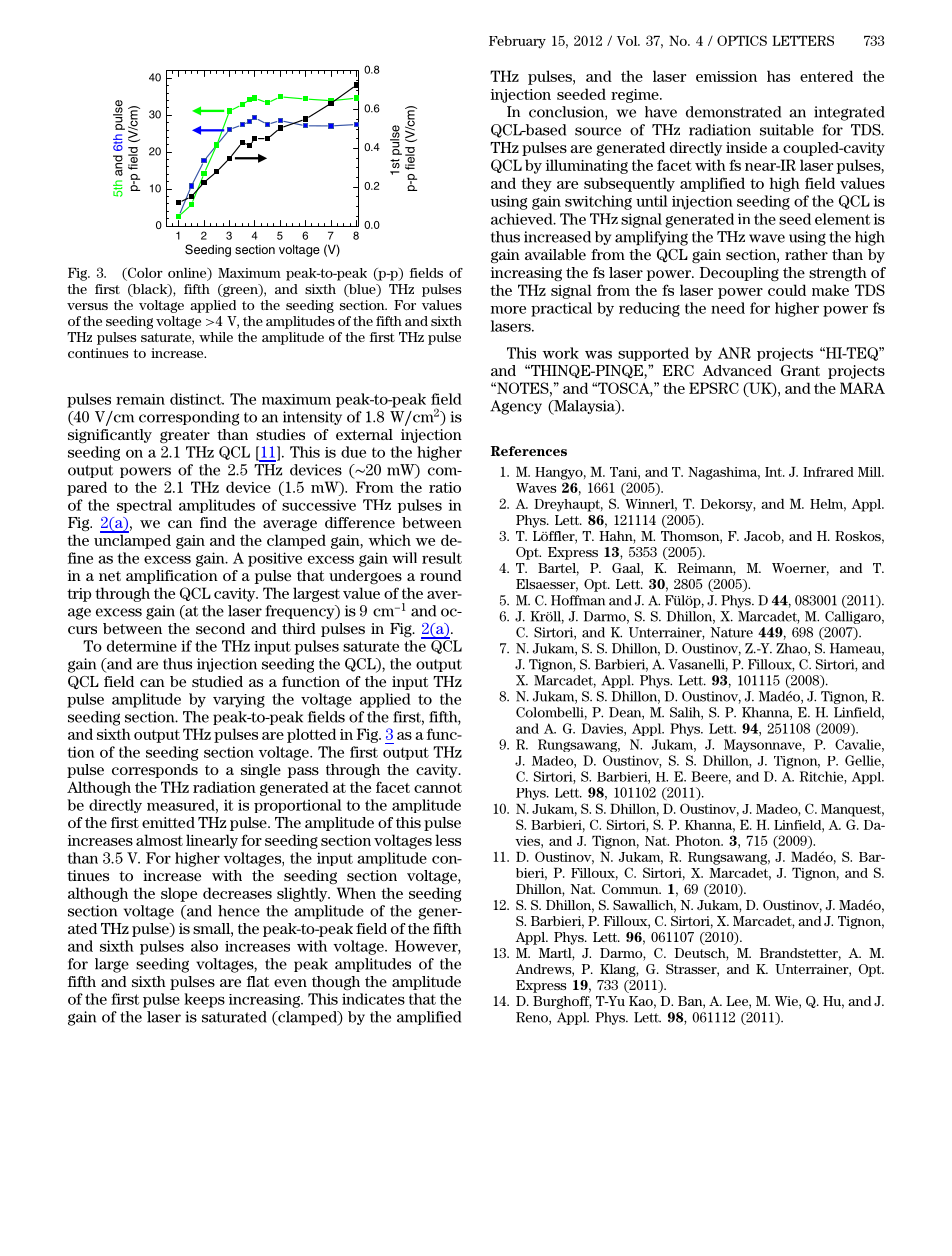  What do you see at coordinates (144, 506) in the document?
I see `spectral` at bounding box center [144, 506].
